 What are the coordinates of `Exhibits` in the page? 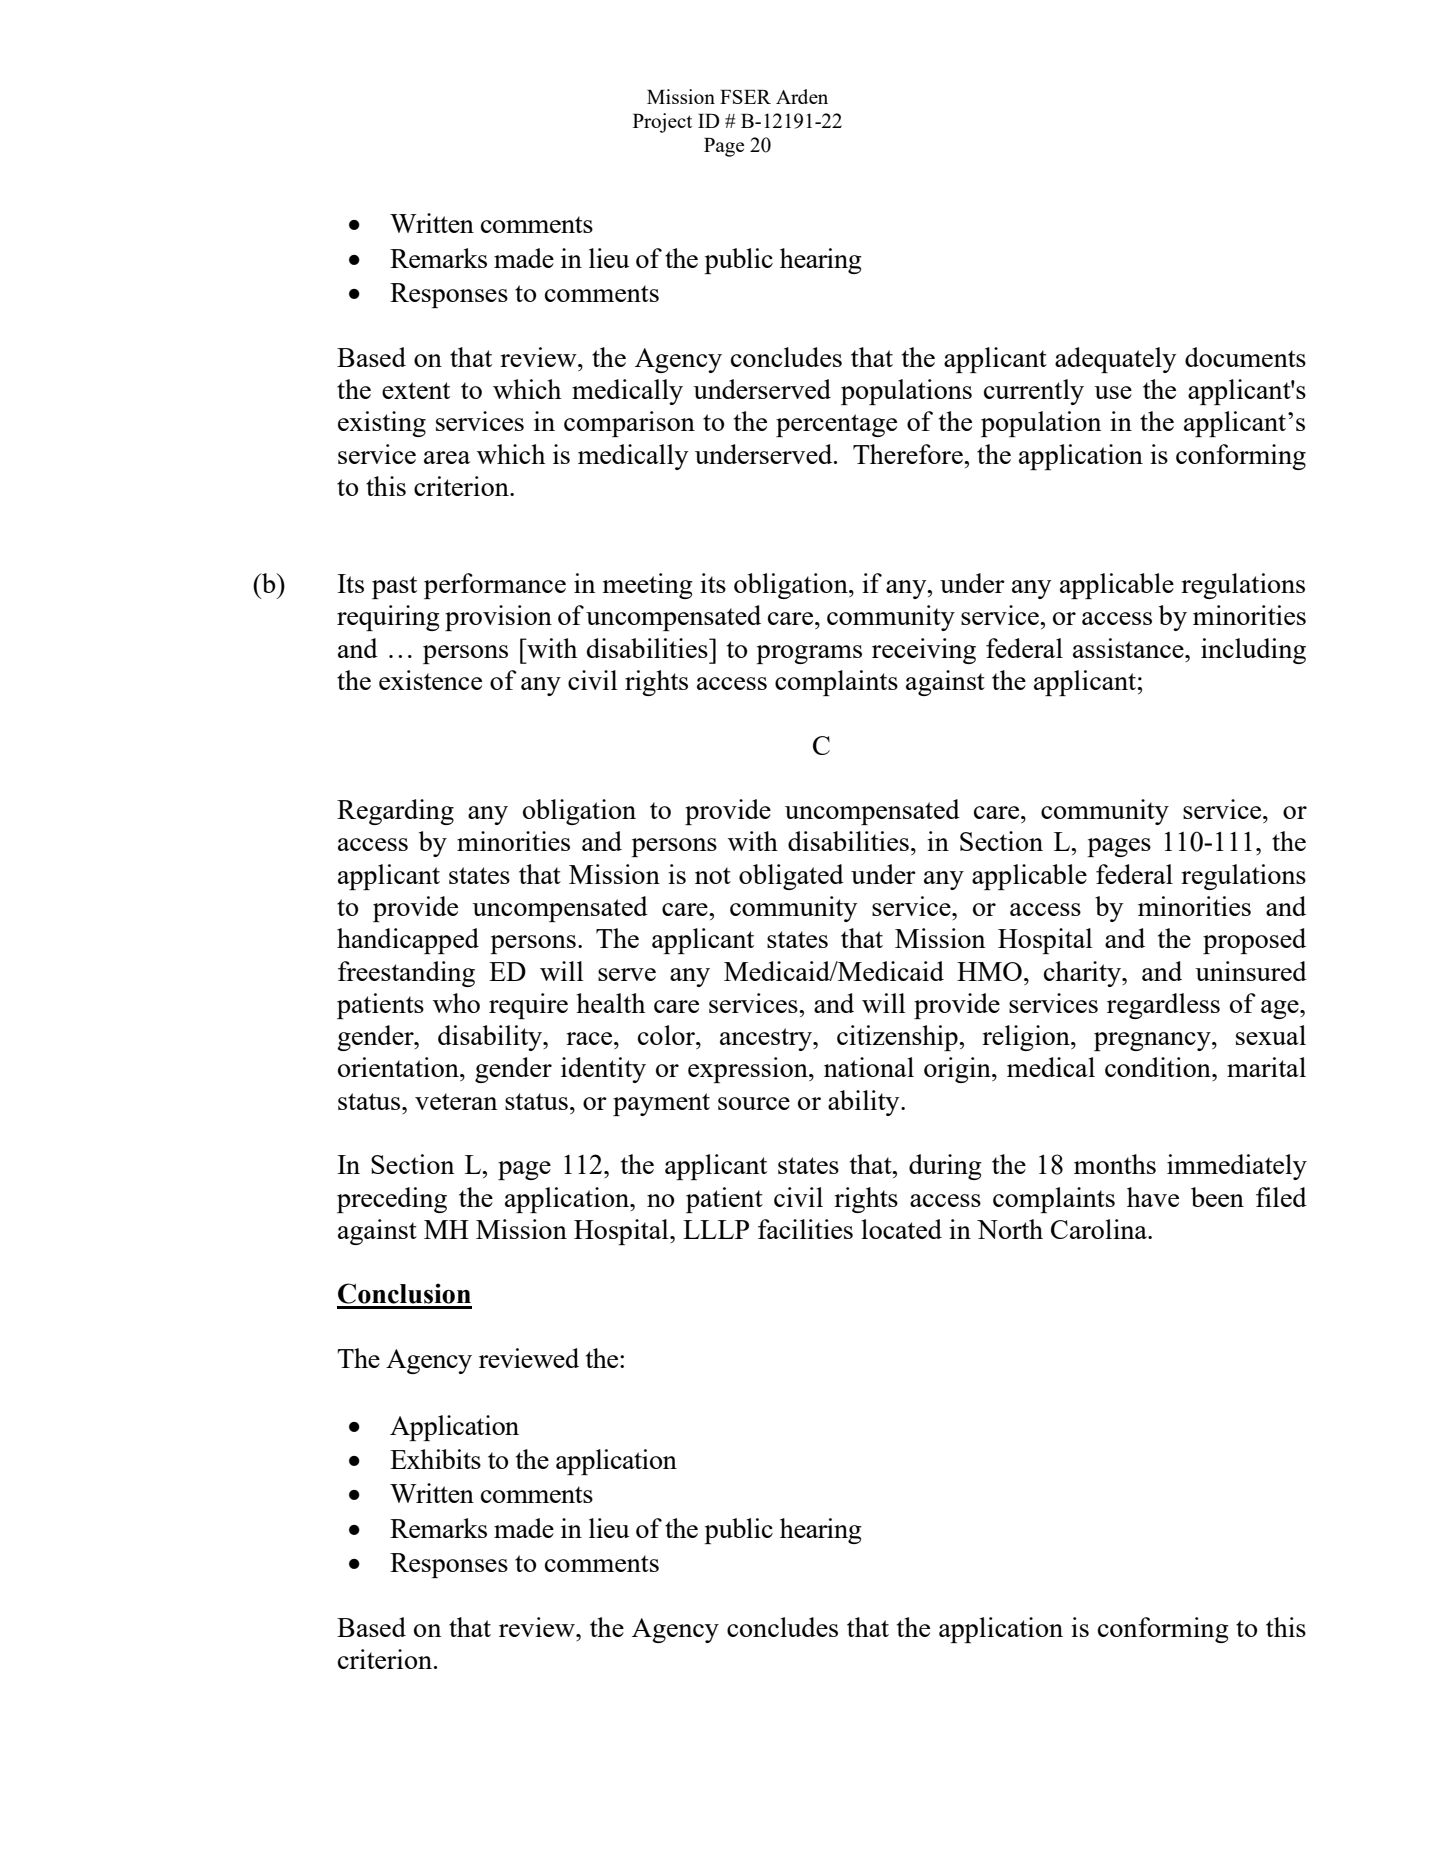 It's located at (435, 1459).
